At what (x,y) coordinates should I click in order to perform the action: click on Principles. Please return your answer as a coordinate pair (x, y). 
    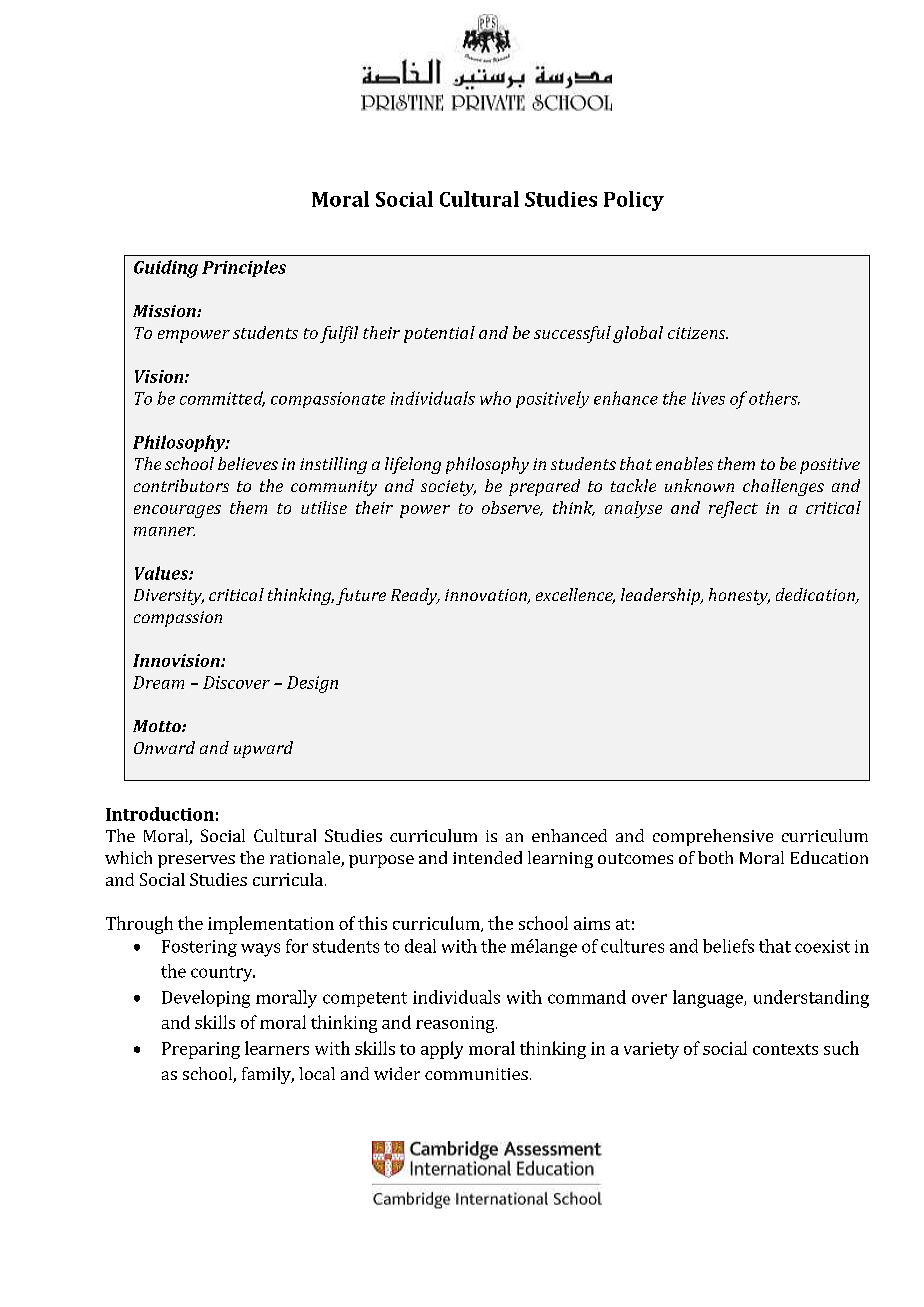
    Looking at the image, I should click on (244, 268).
